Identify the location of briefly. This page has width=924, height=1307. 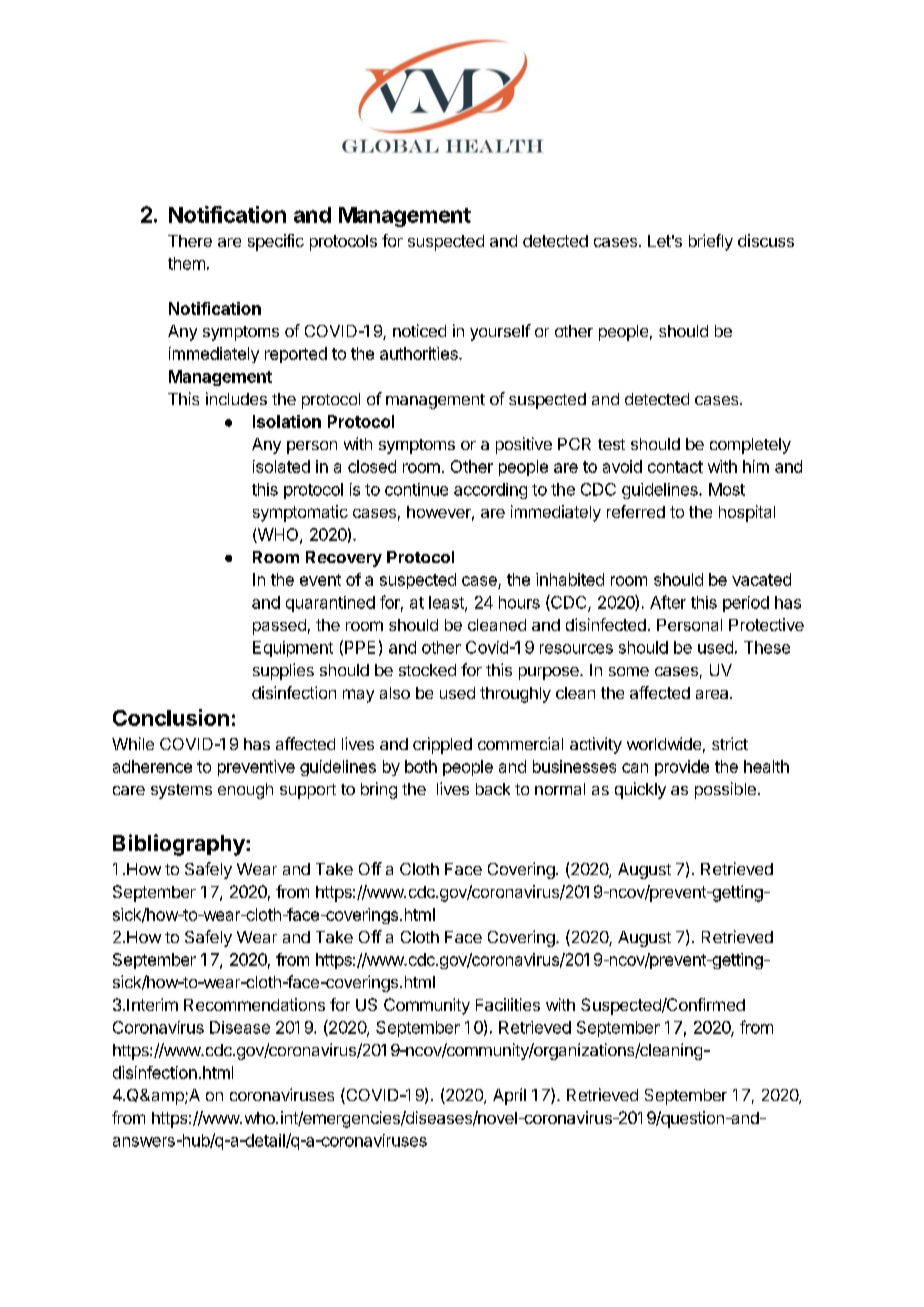
(711, 242).
